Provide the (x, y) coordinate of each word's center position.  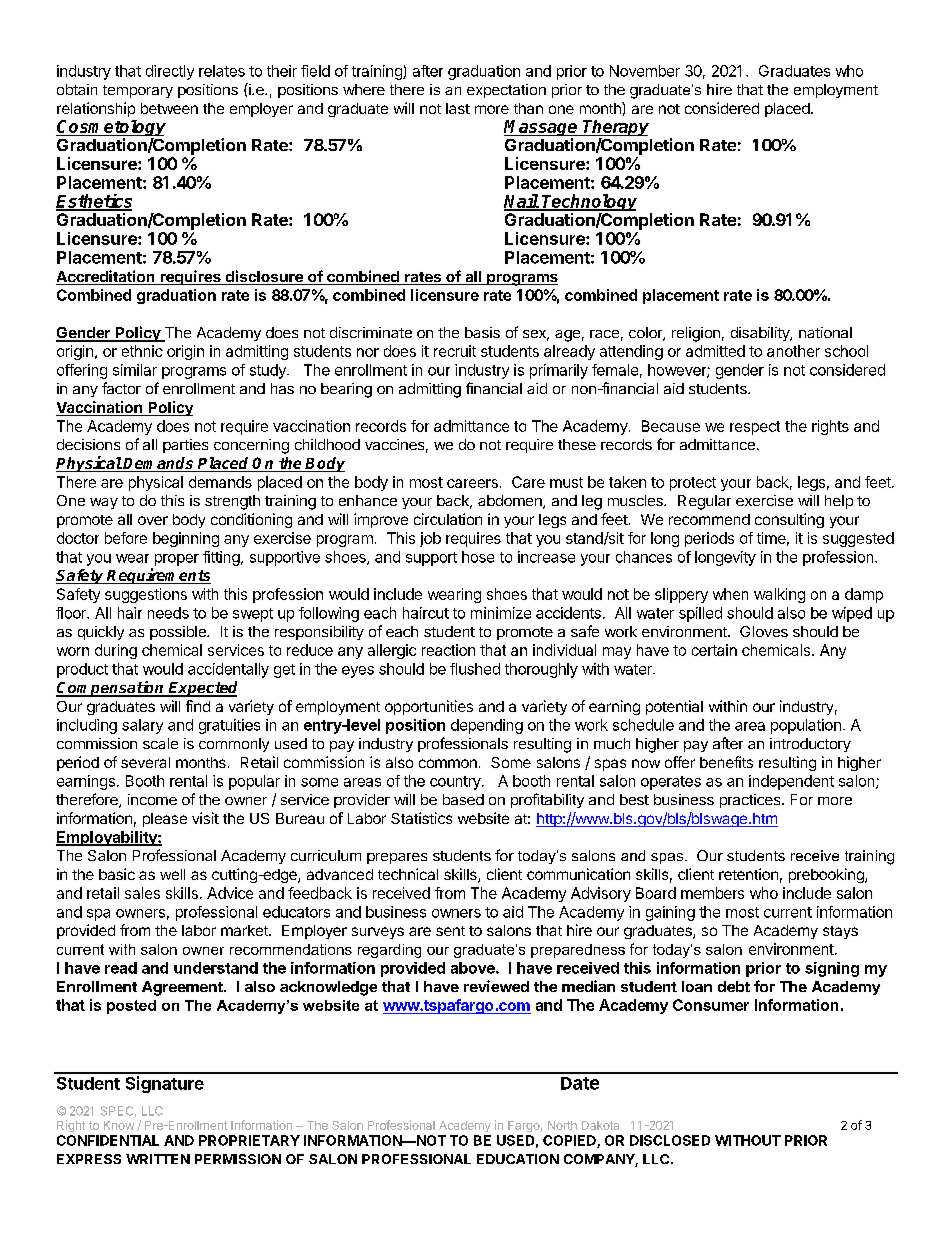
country (456, 783)
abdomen (511, 502)
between (169, 108)
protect (693, 484)
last (458, 108)
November (645, 71)
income (152, 799)
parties (185, 446)
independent (791, 782)
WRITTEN (158, 1159)
